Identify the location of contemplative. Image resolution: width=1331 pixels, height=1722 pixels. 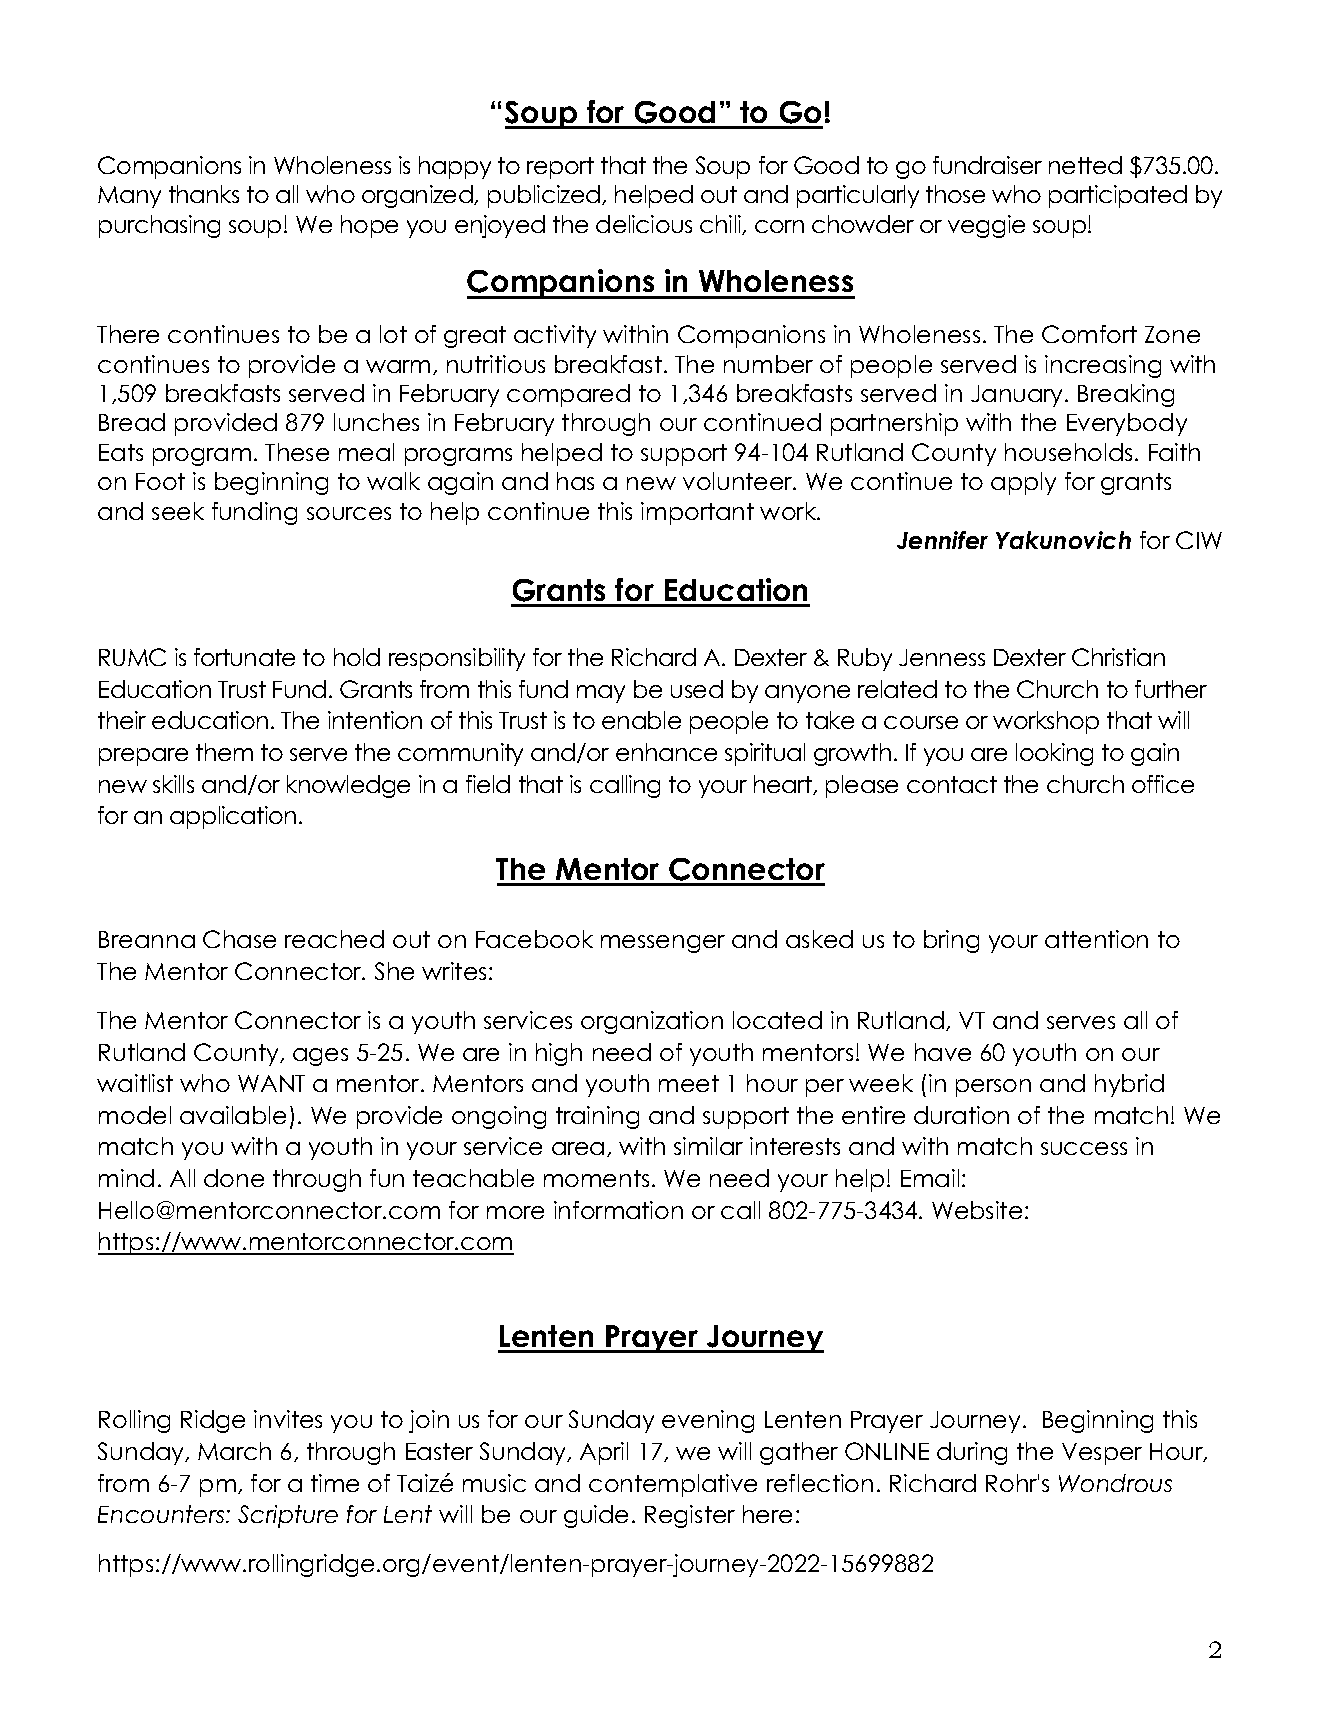
(673, 1485).
